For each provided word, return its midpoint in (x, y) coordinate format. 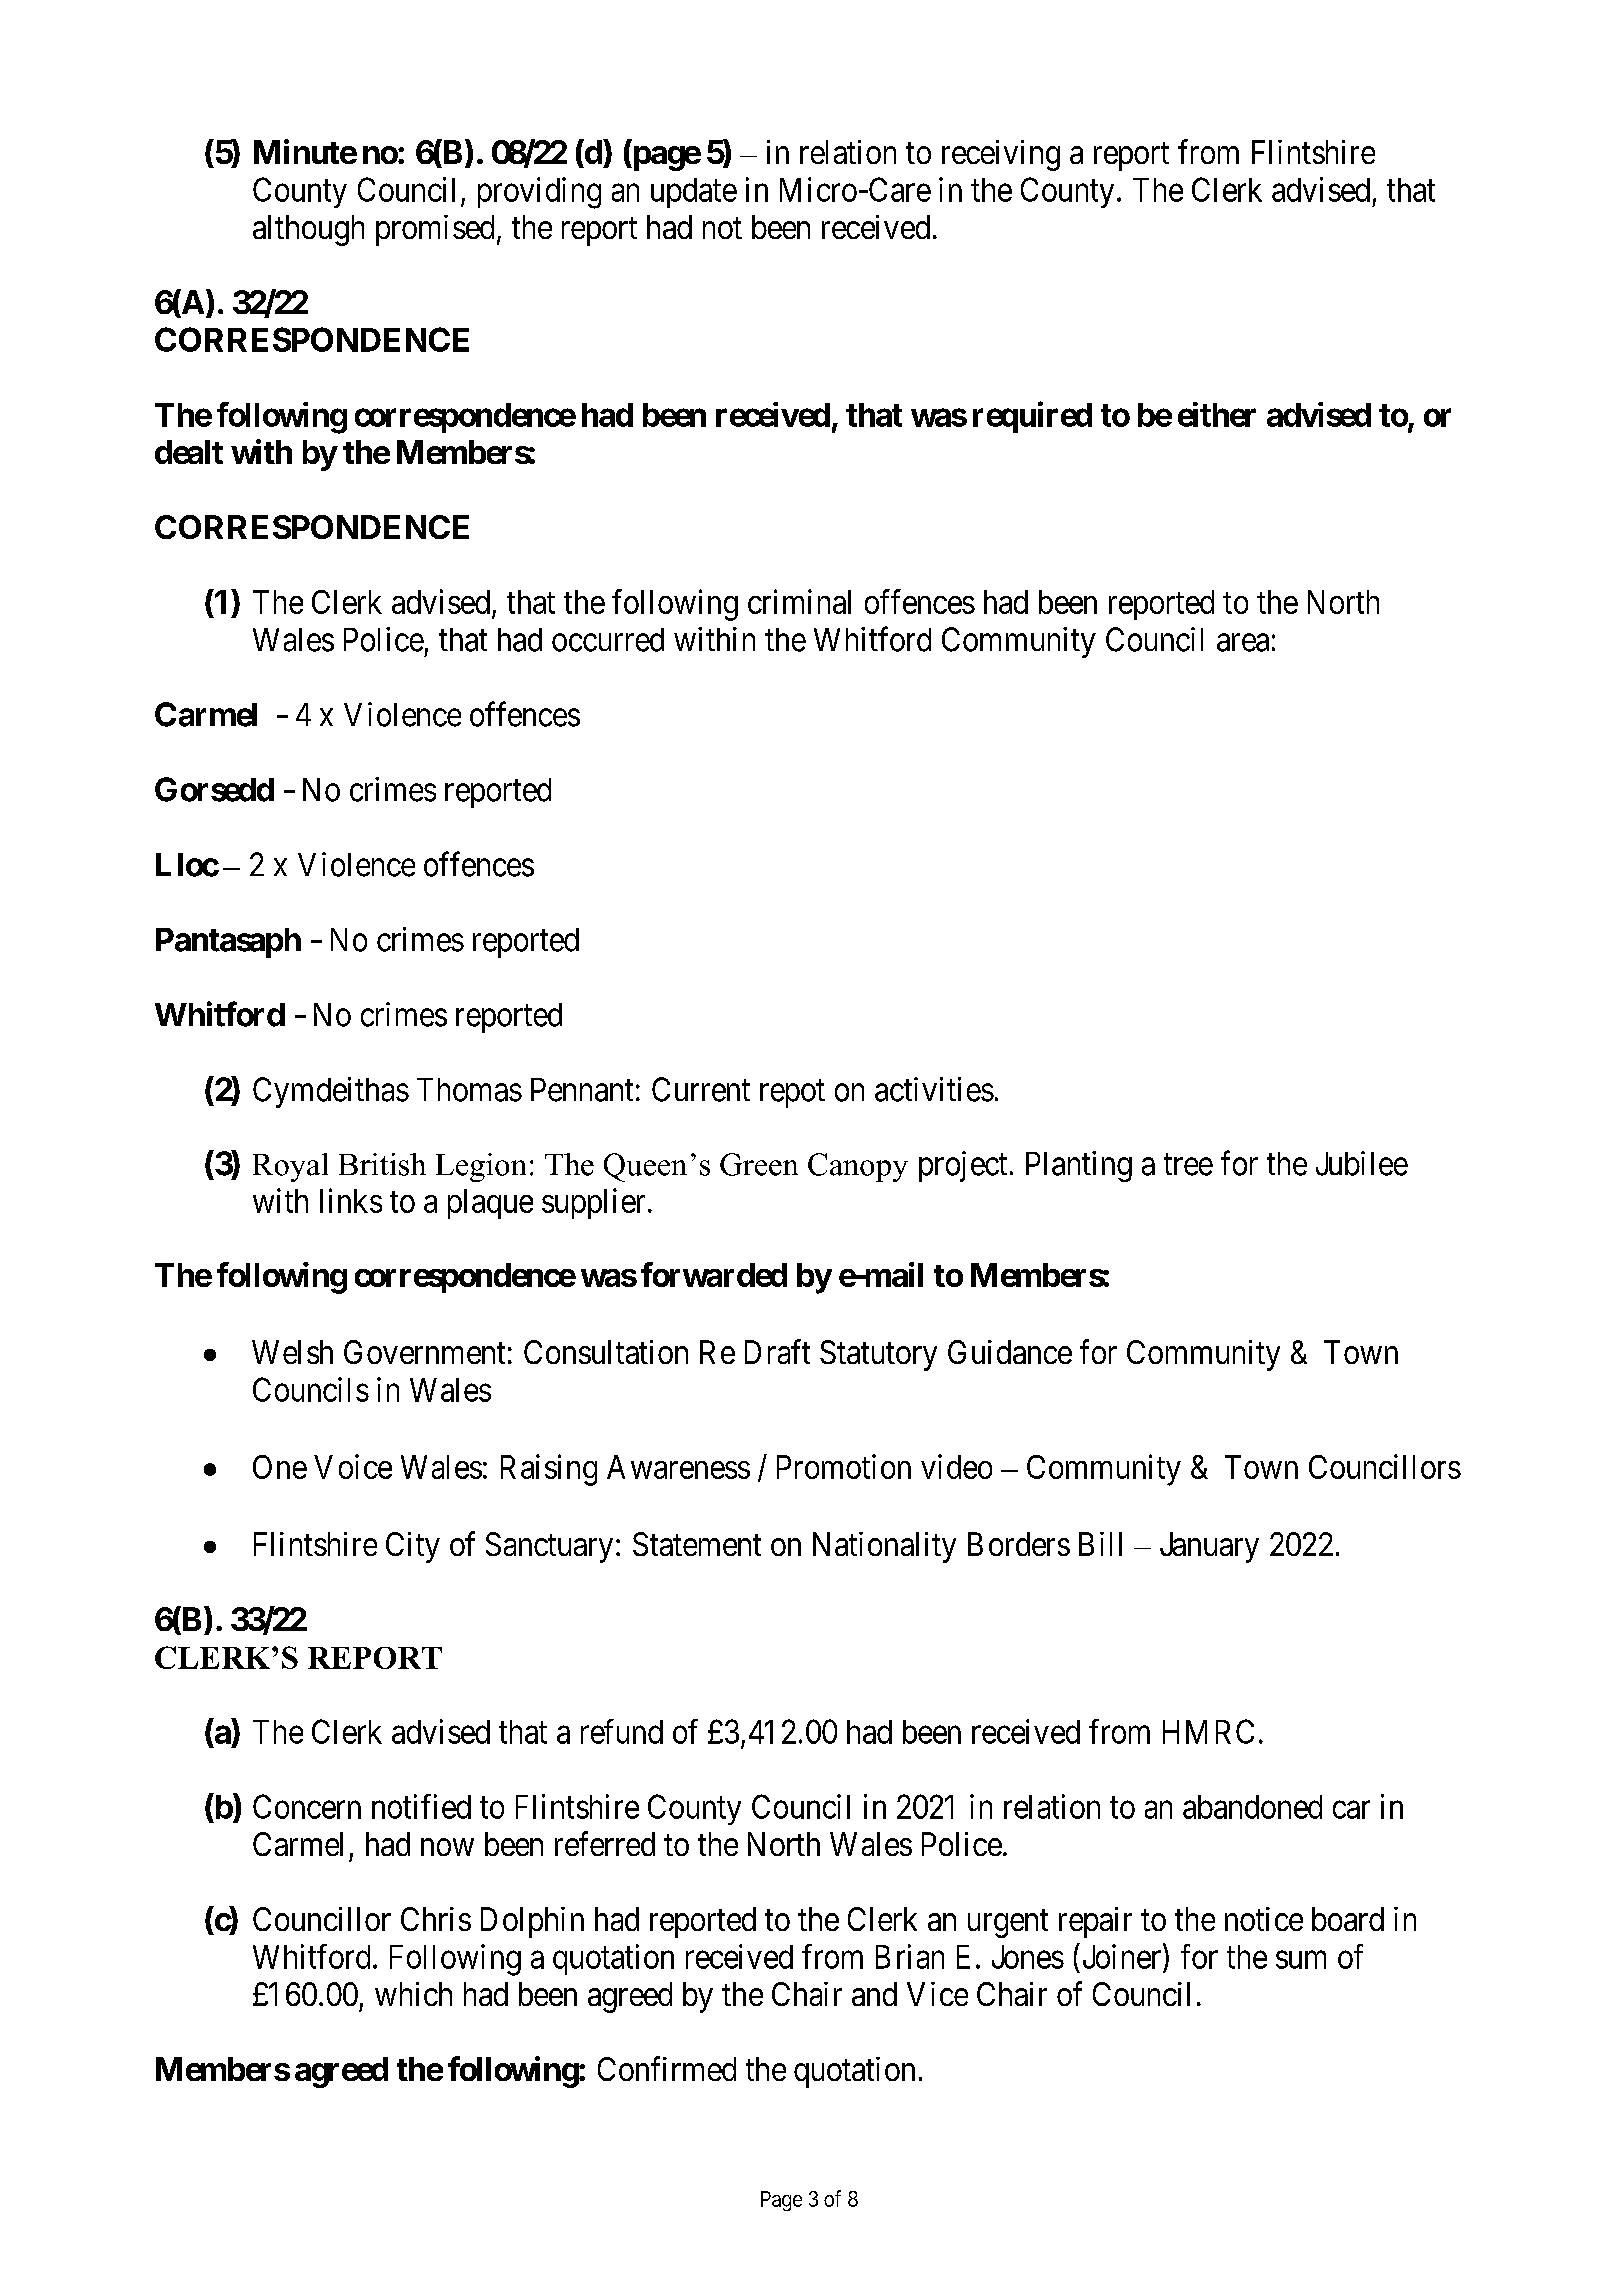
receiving (1001, 155)
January (1209, 1547)
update (694, 193)
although (308, 230)
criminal (799, 601)
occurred (608, 640)
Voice (353, 1466)
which (413, 1994)
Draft (777, 1351)
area (1243, 643)
